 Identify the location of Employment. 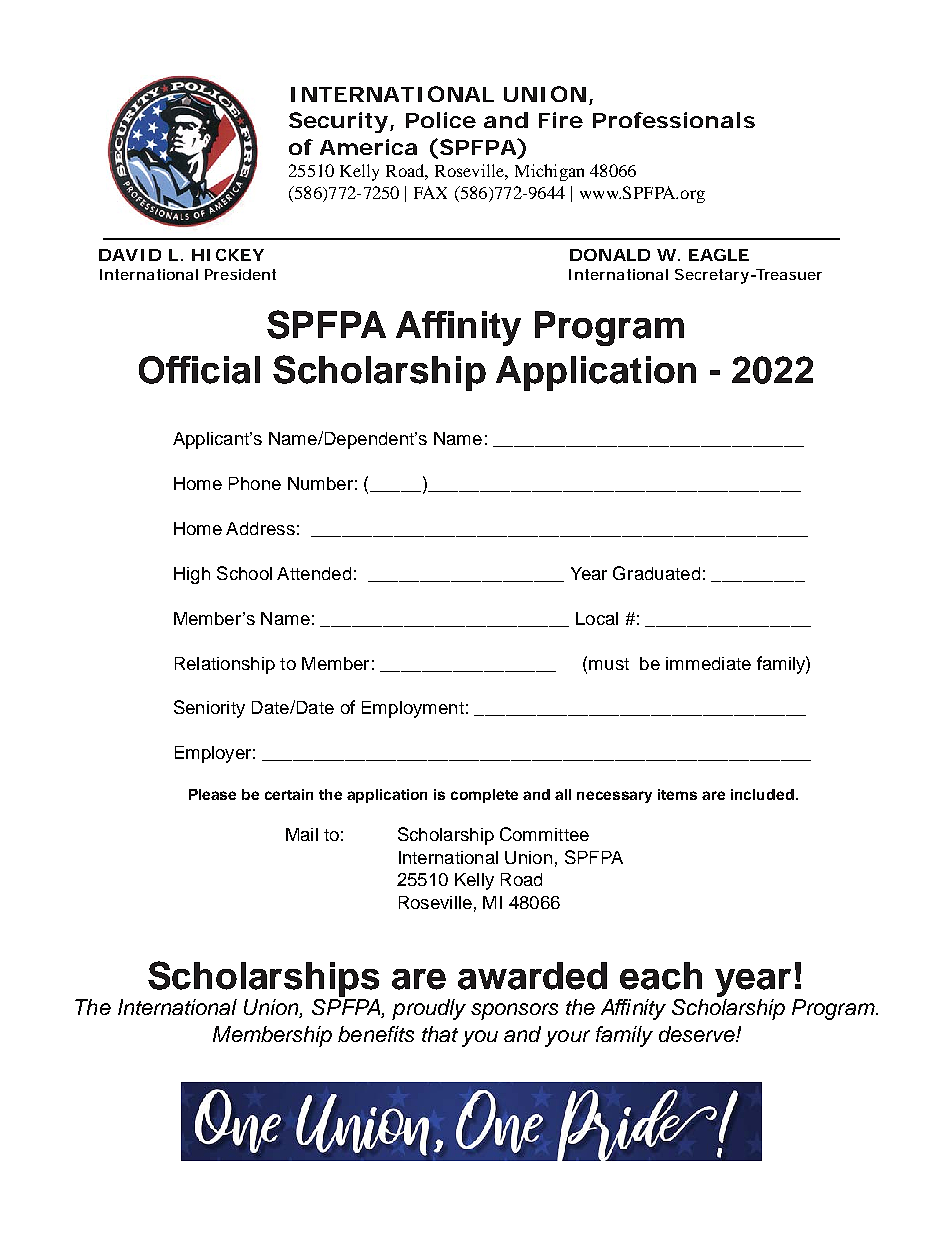
(413, 709).
